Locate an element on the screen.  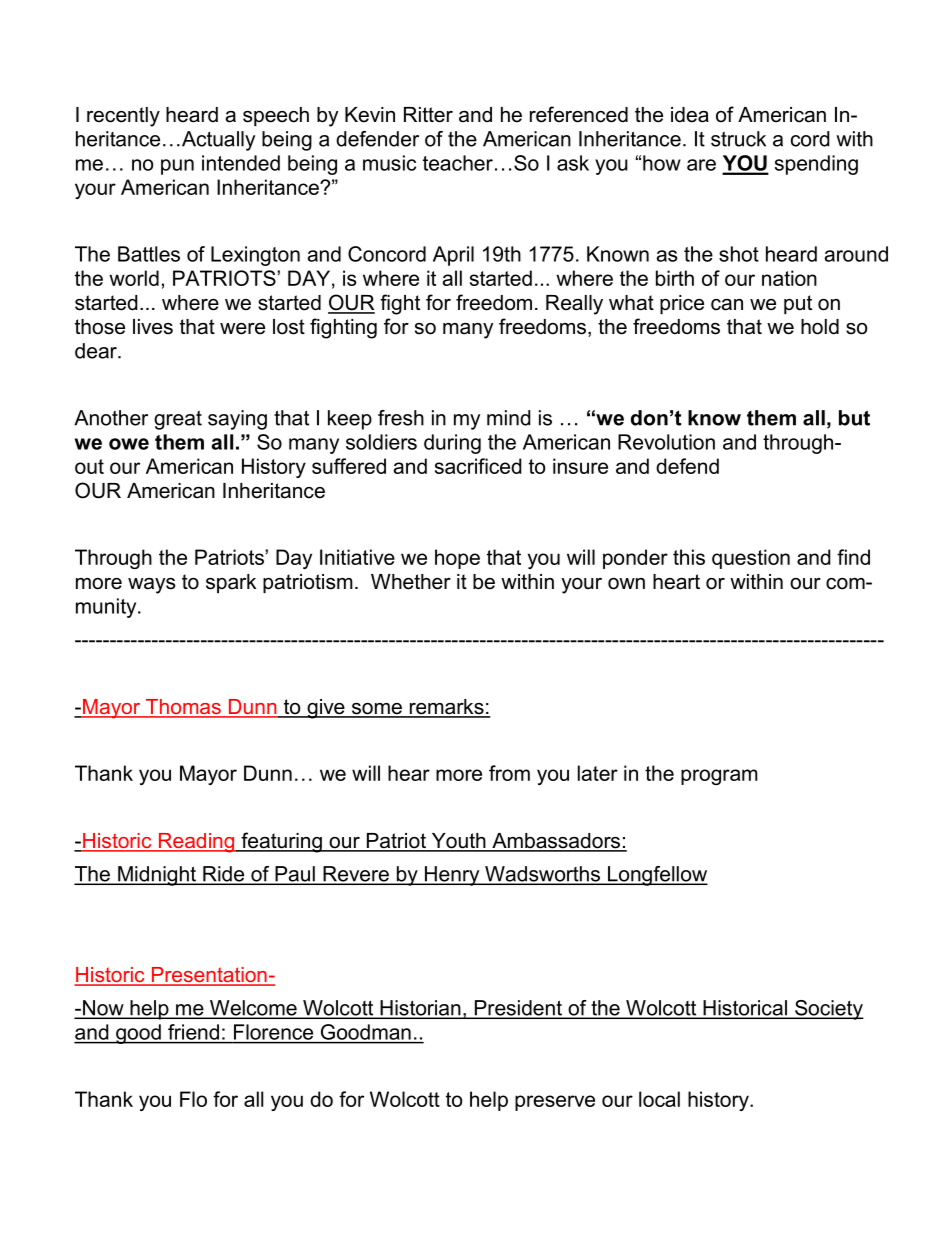
friend is located at coordinates (193, 1032).
